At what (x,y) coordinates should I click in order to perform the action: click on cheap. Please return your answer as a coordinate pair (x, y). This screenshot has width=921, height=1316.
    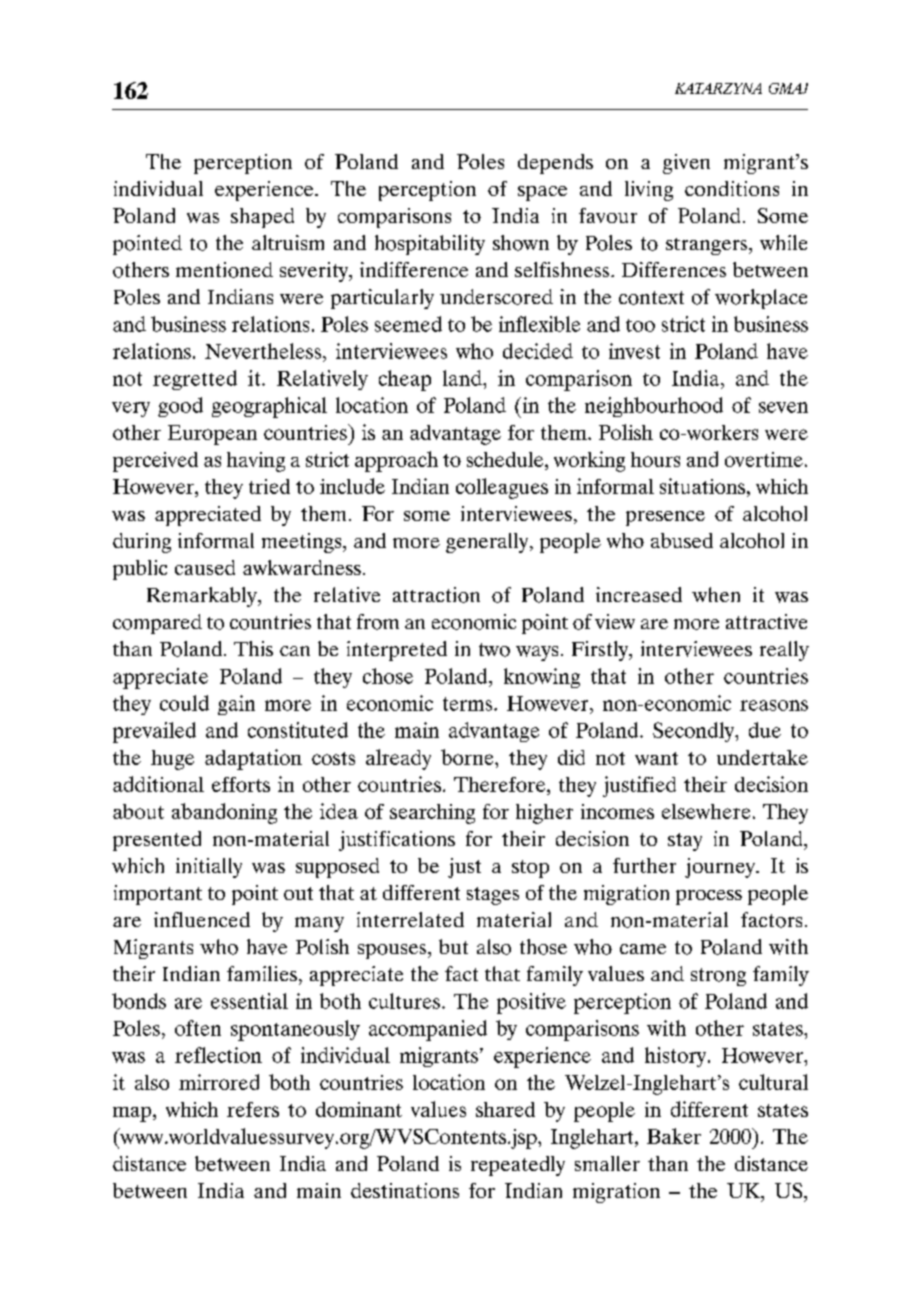
    Looking at the image, I should click on (405, 380).
